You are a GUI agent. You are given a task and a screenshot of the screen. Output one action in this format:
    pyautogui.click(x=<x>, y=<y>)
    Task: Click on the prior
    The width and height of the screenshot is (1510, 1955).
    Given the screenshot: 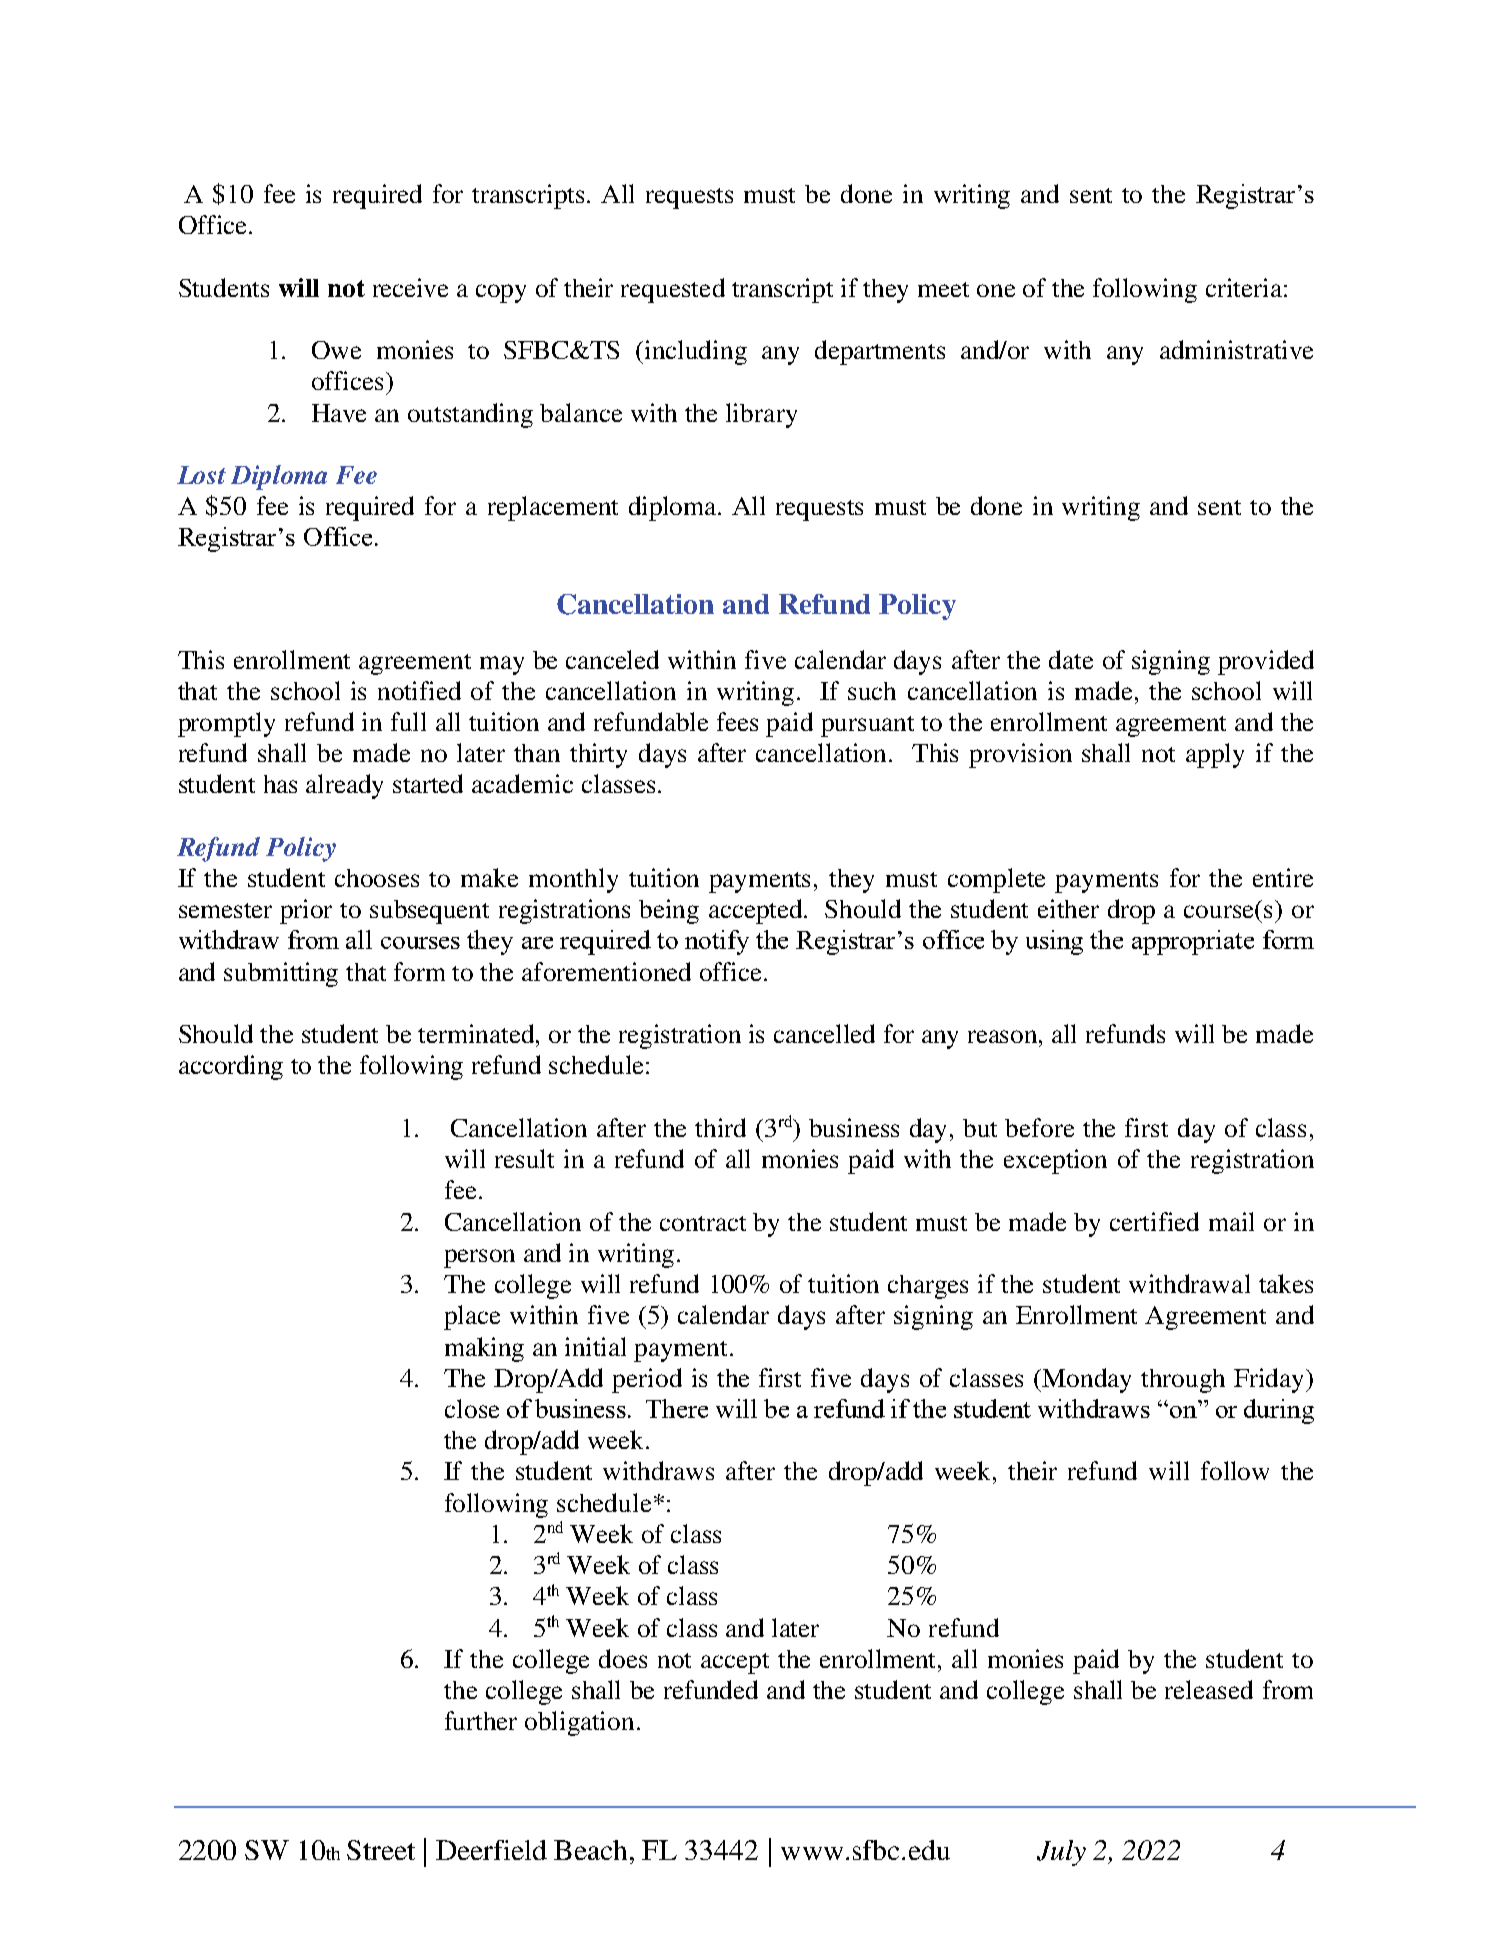 What is the action you would take?
    pyautogui.click(x=306, y=911)
